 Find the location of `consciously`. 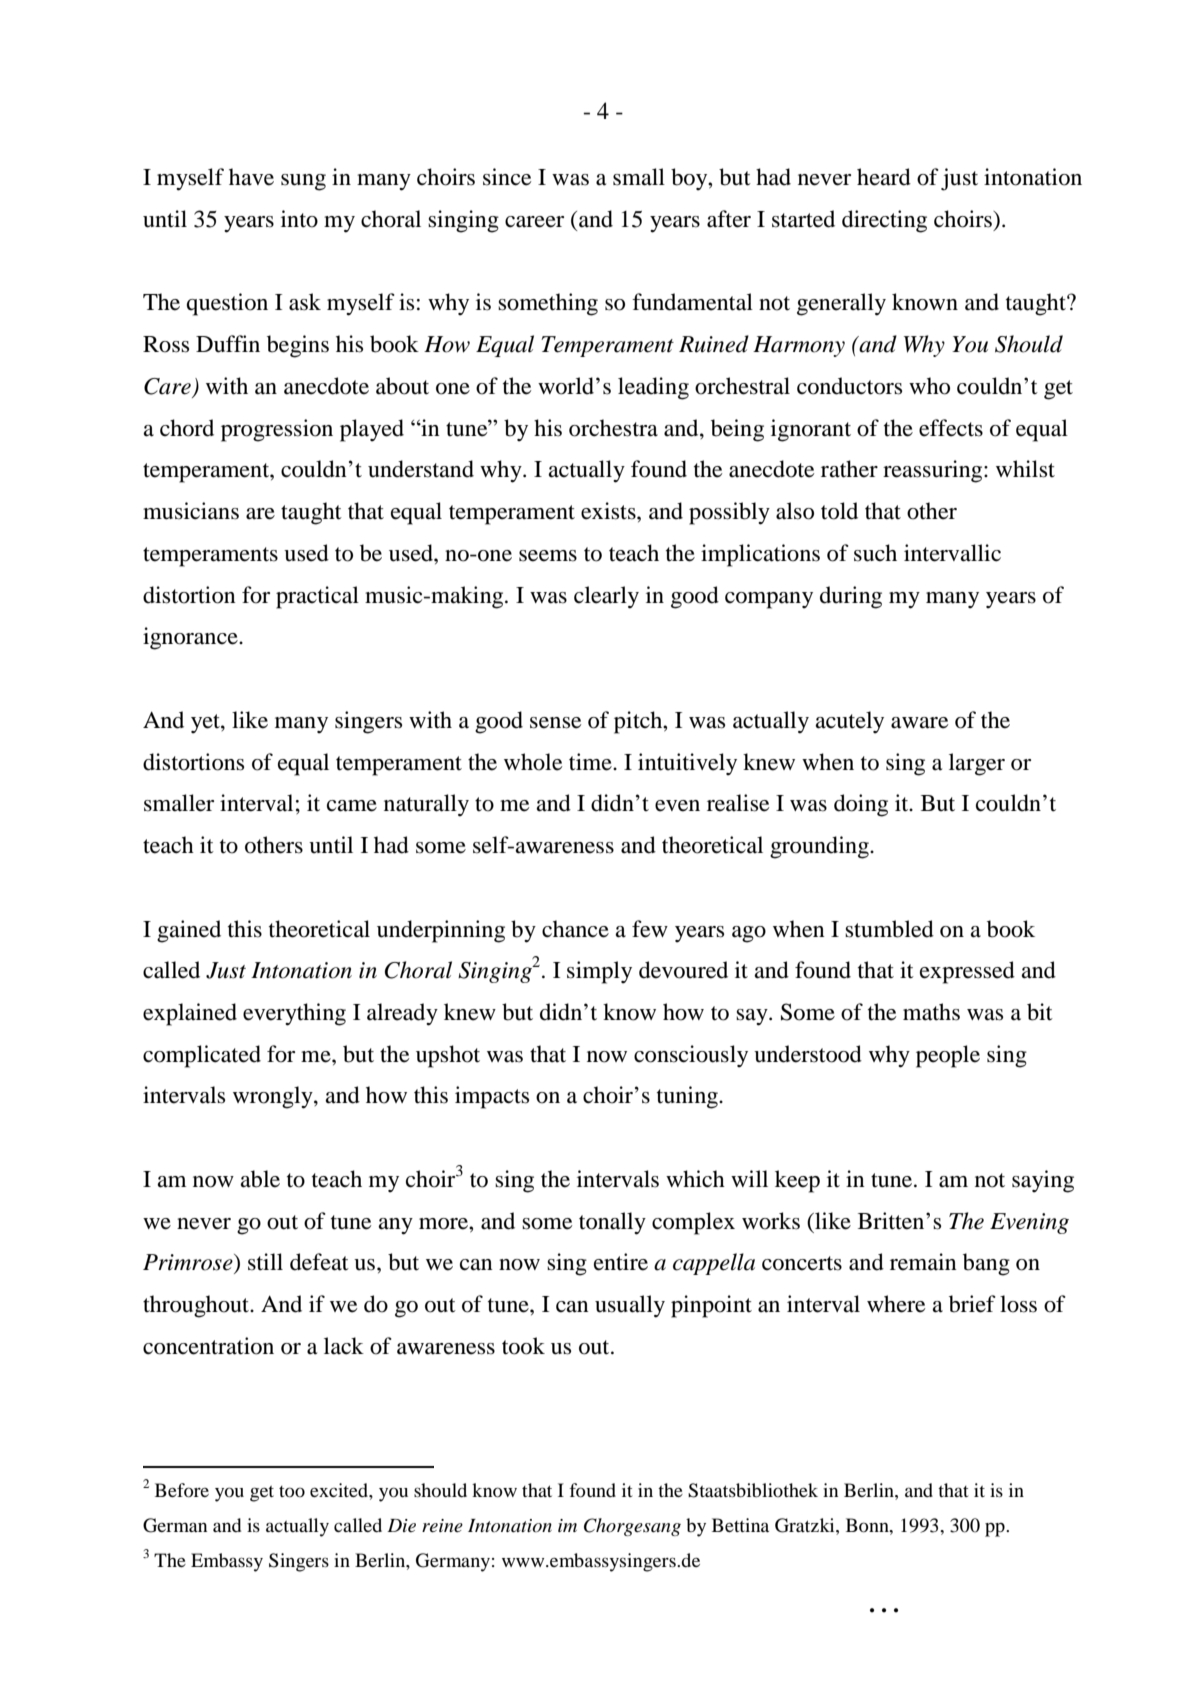

consciously is located at coordinates (691, 1056).
